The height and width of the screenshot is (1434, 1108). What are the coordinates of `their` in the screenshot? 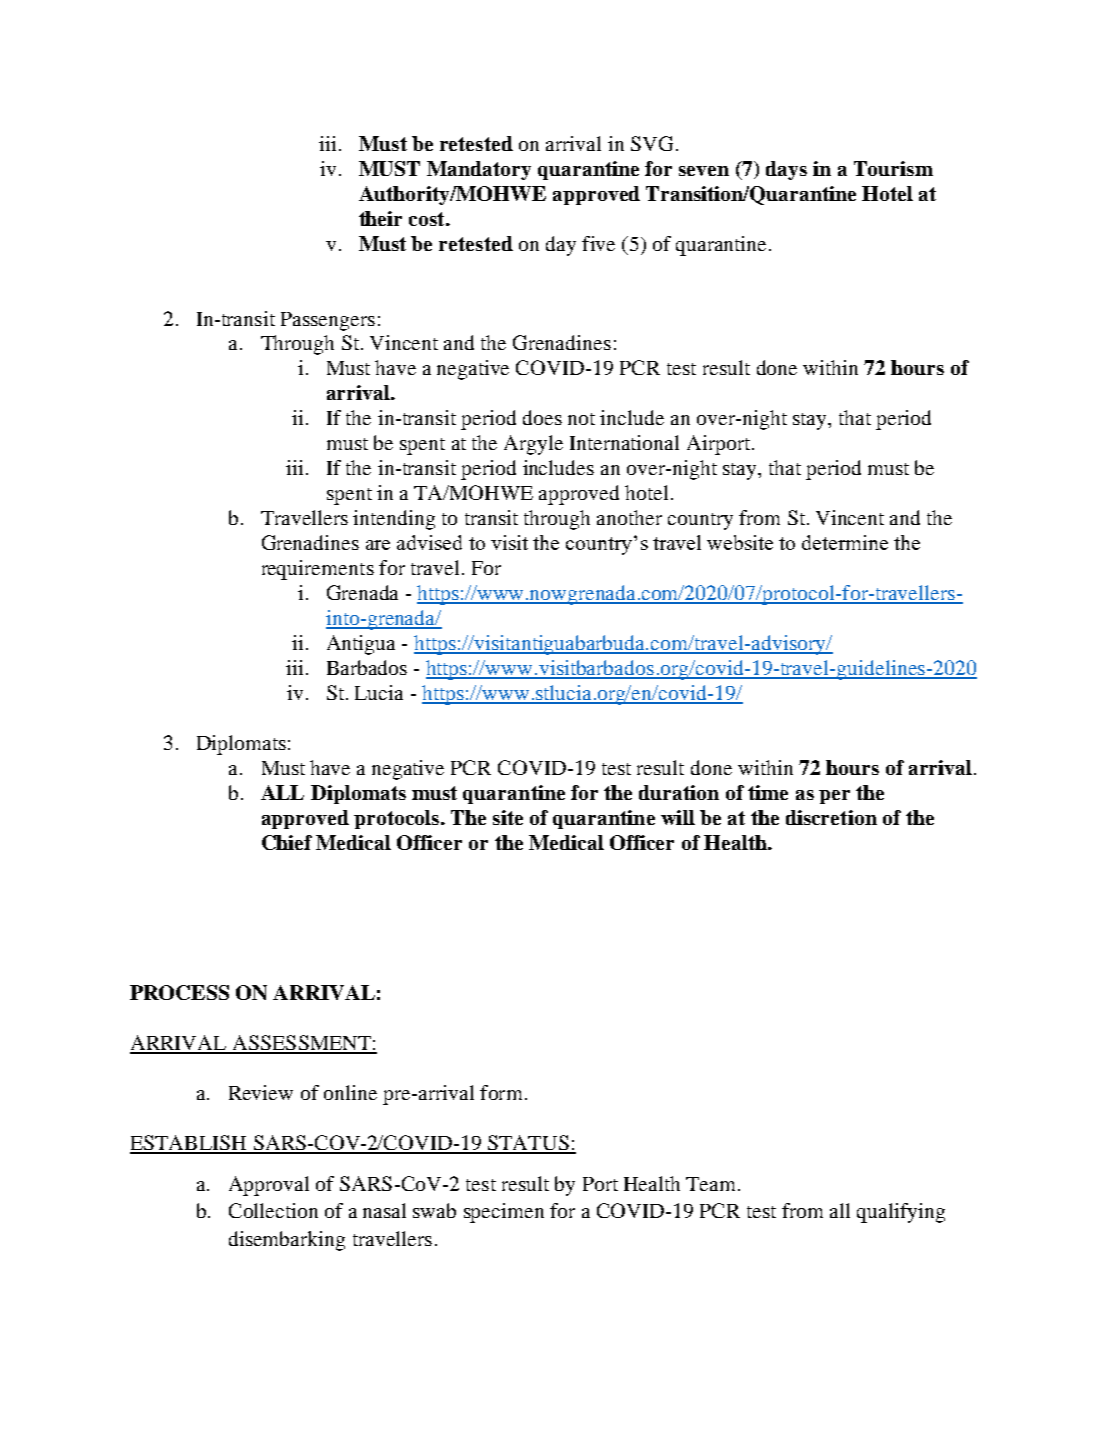 It's located at (380, 218).
